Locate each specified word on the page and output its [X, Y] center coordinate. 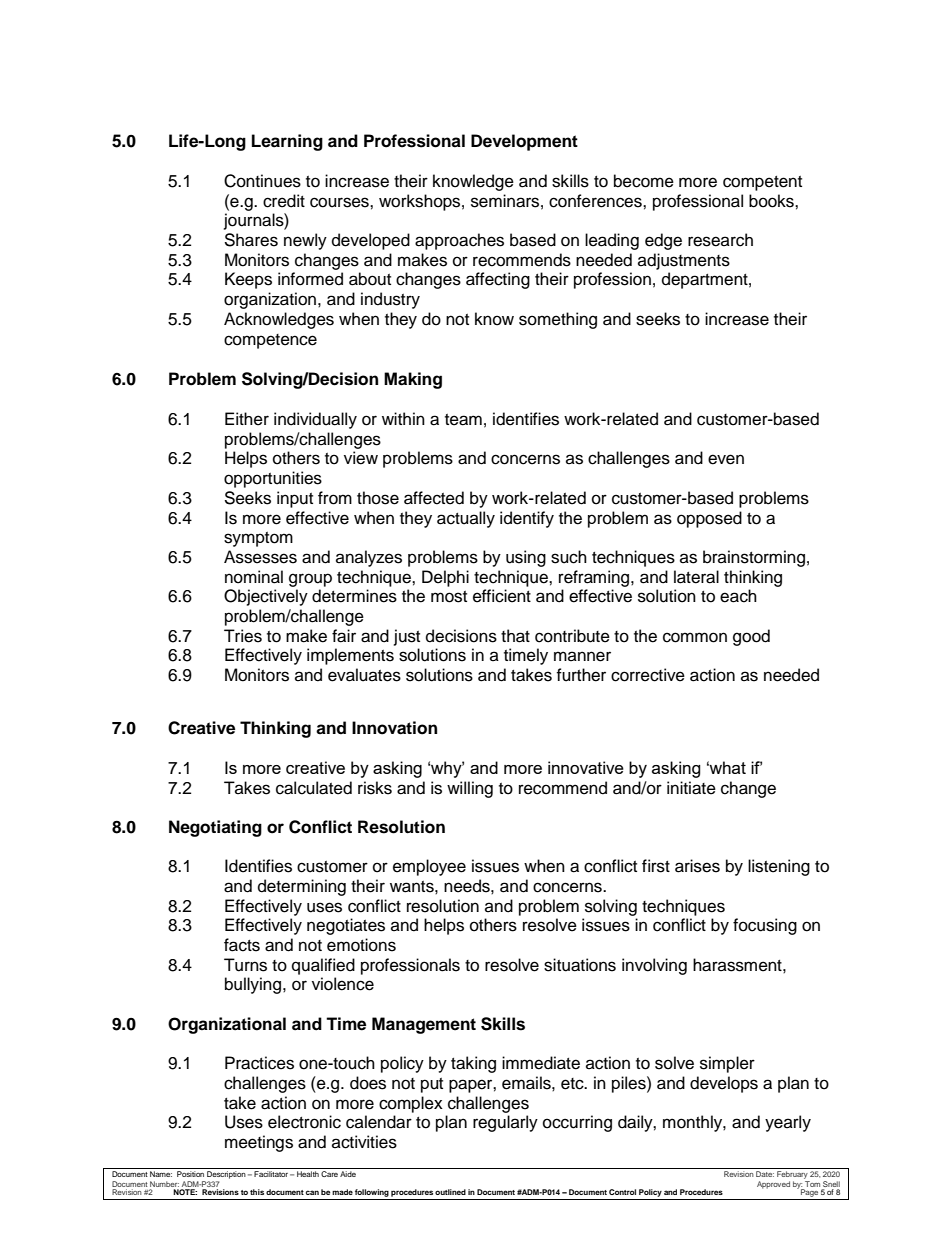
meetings [259, 1143]
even [726, 459]
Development [524, 142]
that [515, 636]
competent [762, 183]
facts [242, 945]
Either [247, 419]
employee [429, 867]
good [751, 637]
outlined [450, 1192]
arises [697, 866]
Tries [243, 636]
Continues [262, 181]
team [463, 420]
